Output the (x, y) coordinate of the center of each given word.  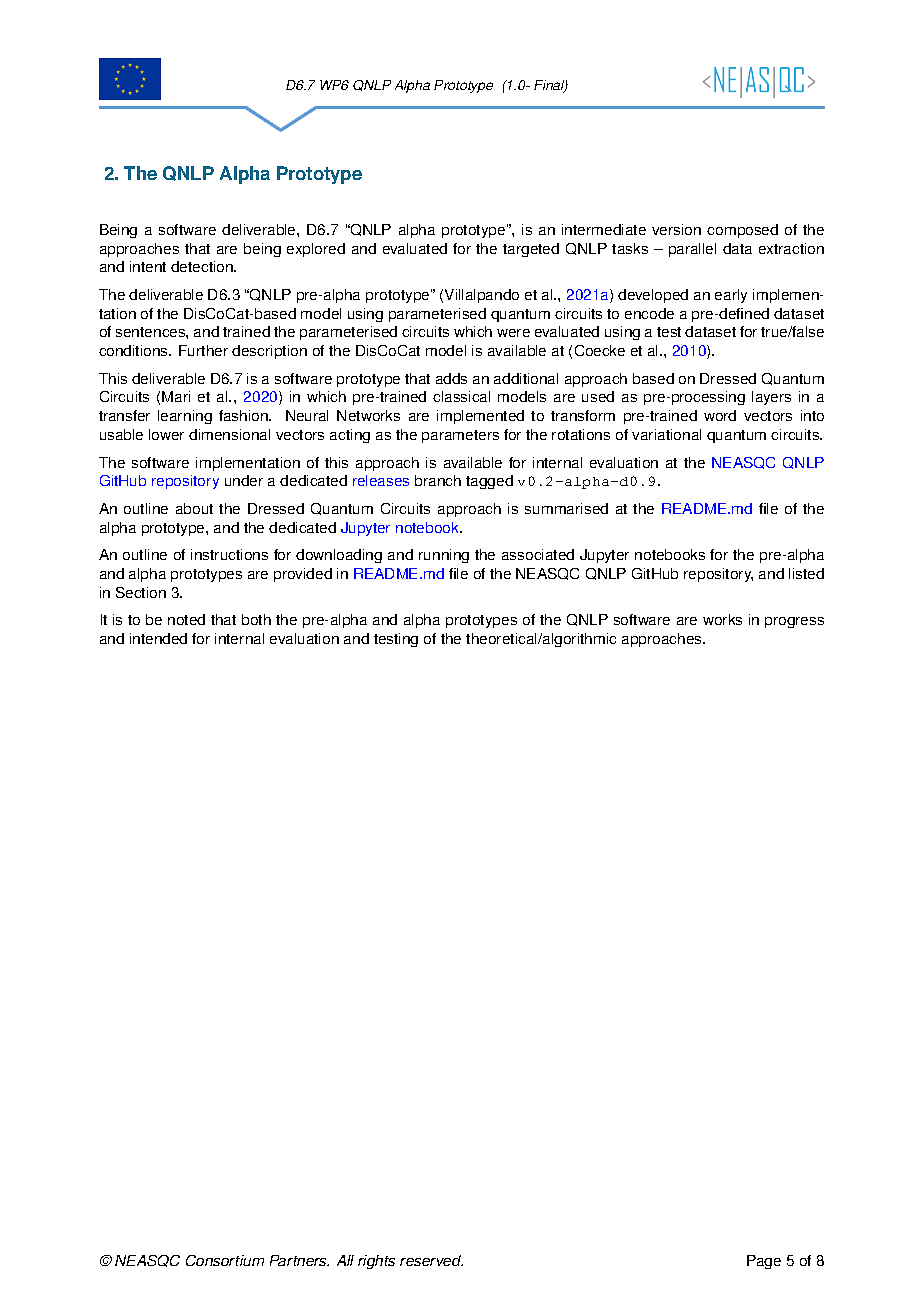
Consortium (225, 1260)
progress (794, 622)
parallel (692, 250)
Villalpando (482, 296)
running (444, 556)
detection (203, 266)
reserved (431, 1260)
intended (158, 638)
